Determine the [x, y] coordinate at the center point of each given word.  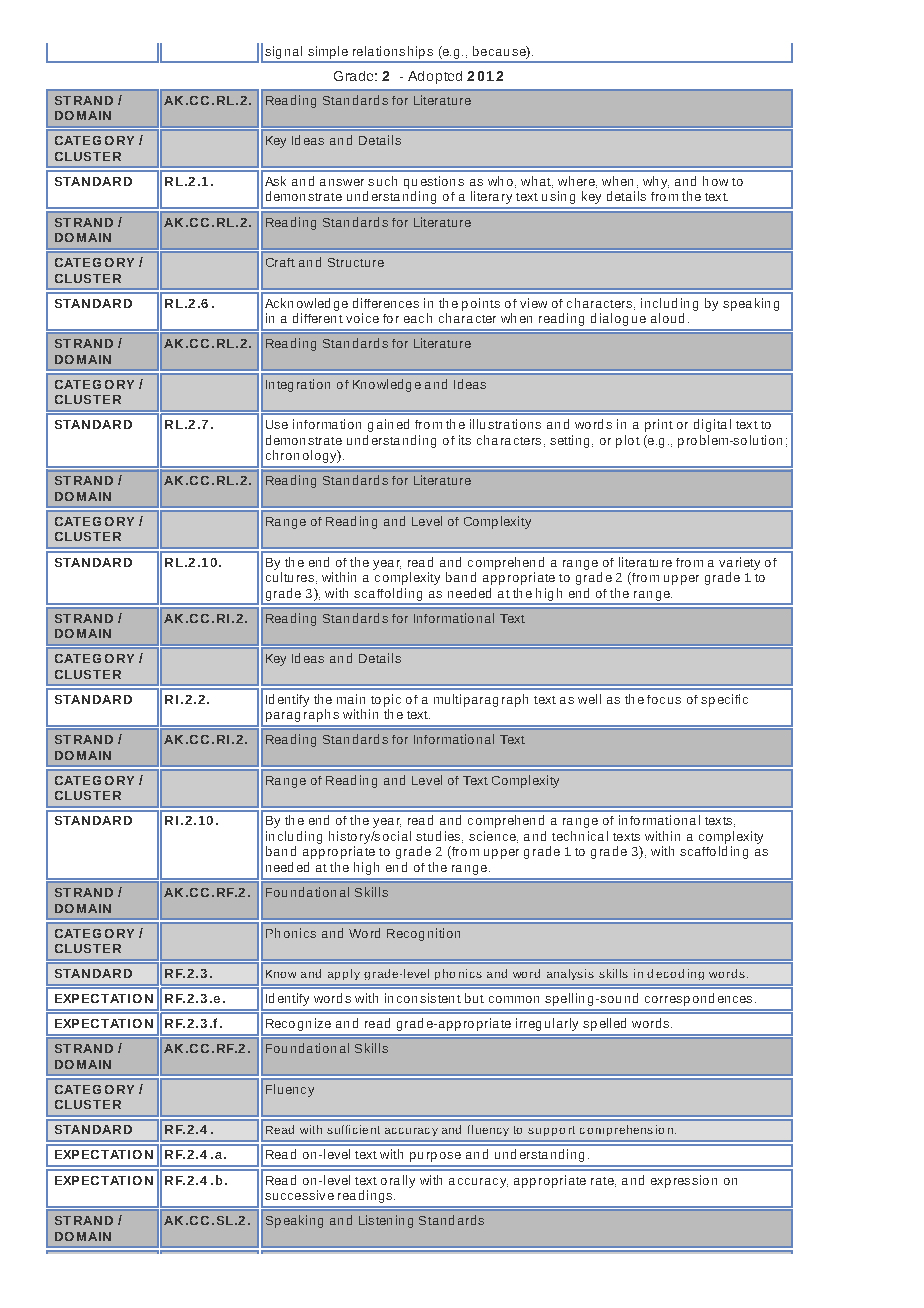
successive [299, 1195]
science [493, 837]
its [465, 440]
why [656, 182]
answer [342, 182]
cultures [290, 577]
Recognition [423, 934]
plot [628, 441]
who [500, 181]
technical [580, 836]
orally [398, 1181]
